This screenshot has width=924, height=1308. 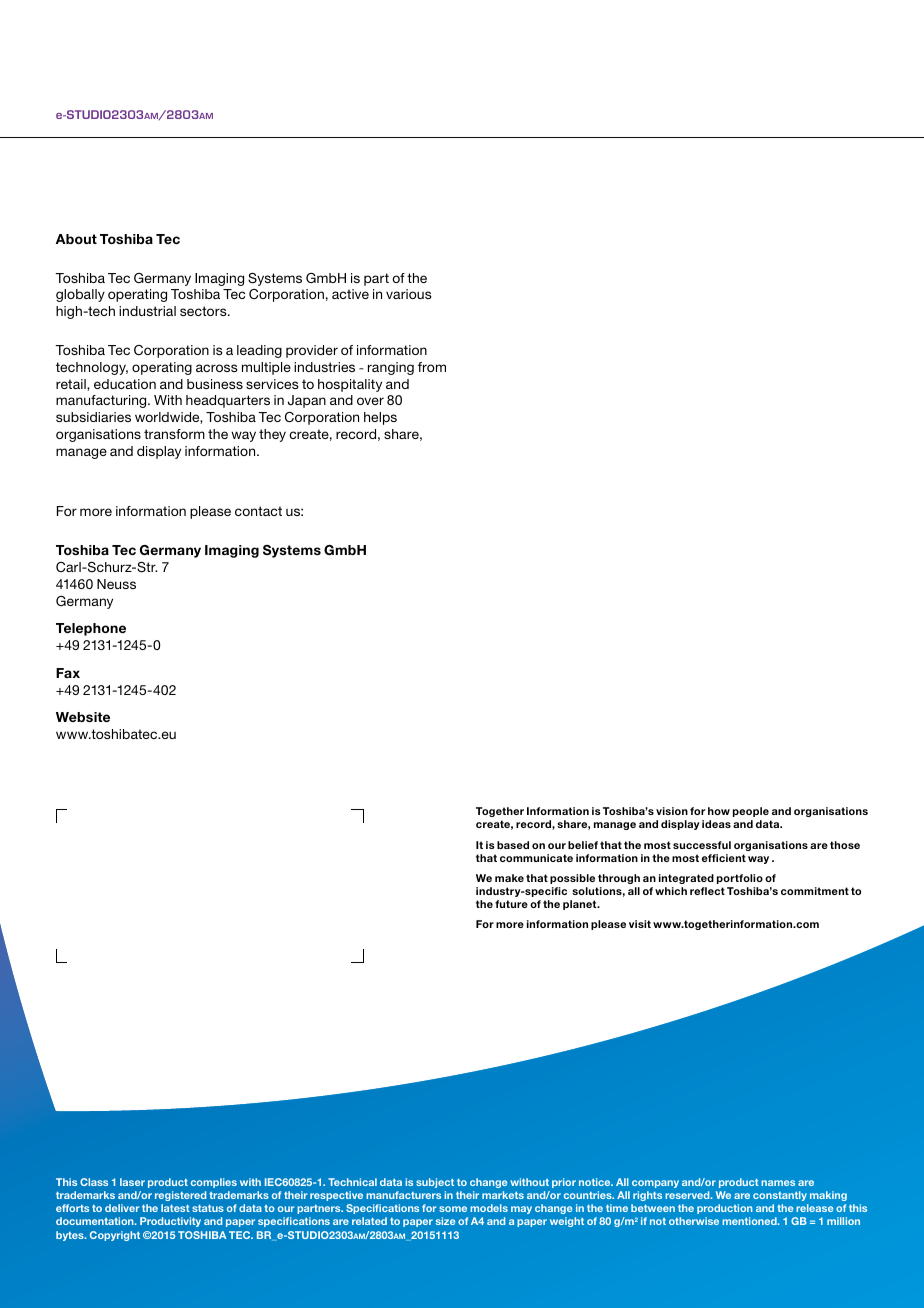 What do you see at coordinates (751, 812) in the screenshot?
I see `people` at bounding box center [751, 812].
